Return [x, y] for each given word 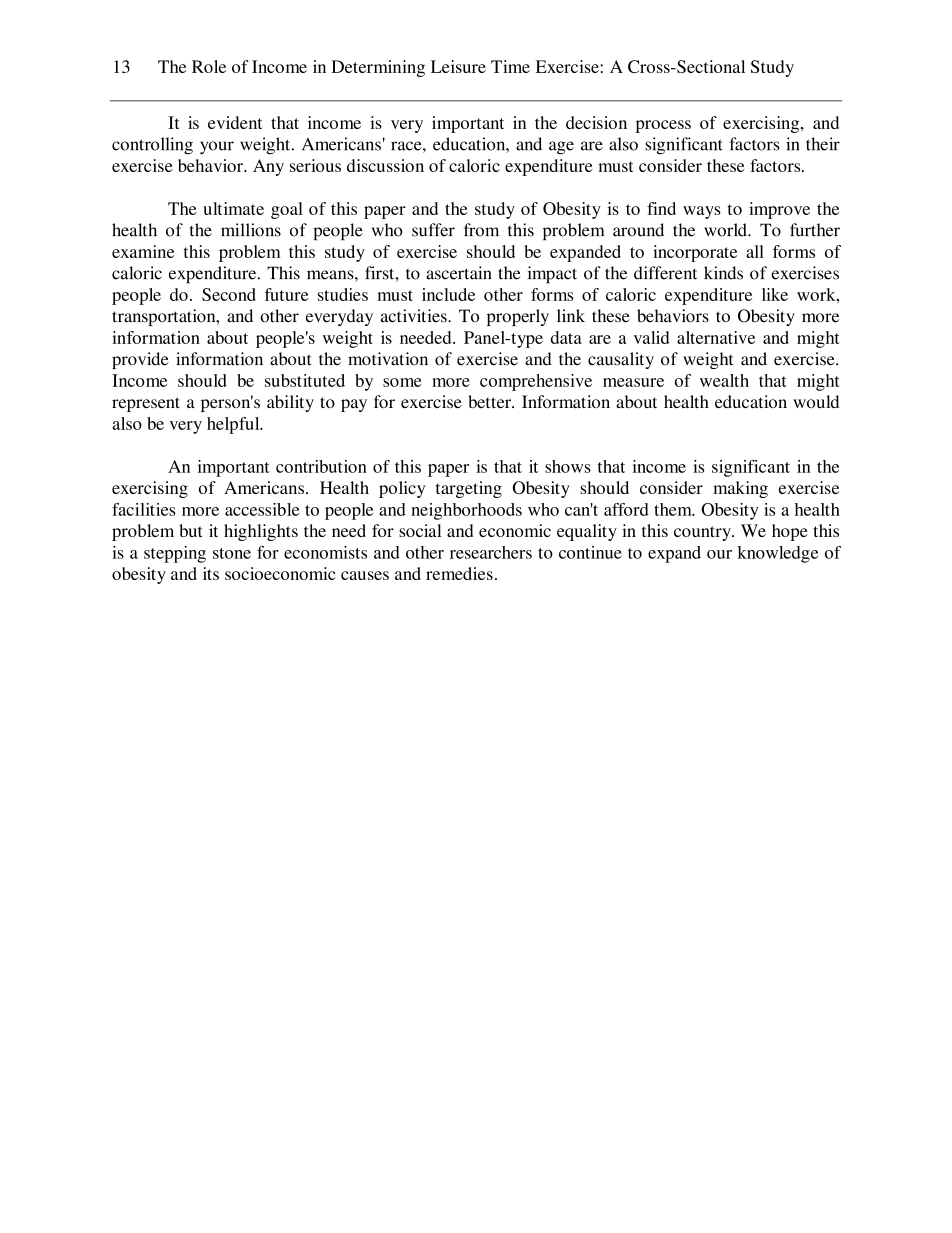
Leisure [458, 66]
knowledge [777, 554]
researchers [491, 552]
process [663, 126]
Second [229, 294]
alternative [716, 337]
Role [209, 66]
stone [232, 553]
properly [518, 317]
